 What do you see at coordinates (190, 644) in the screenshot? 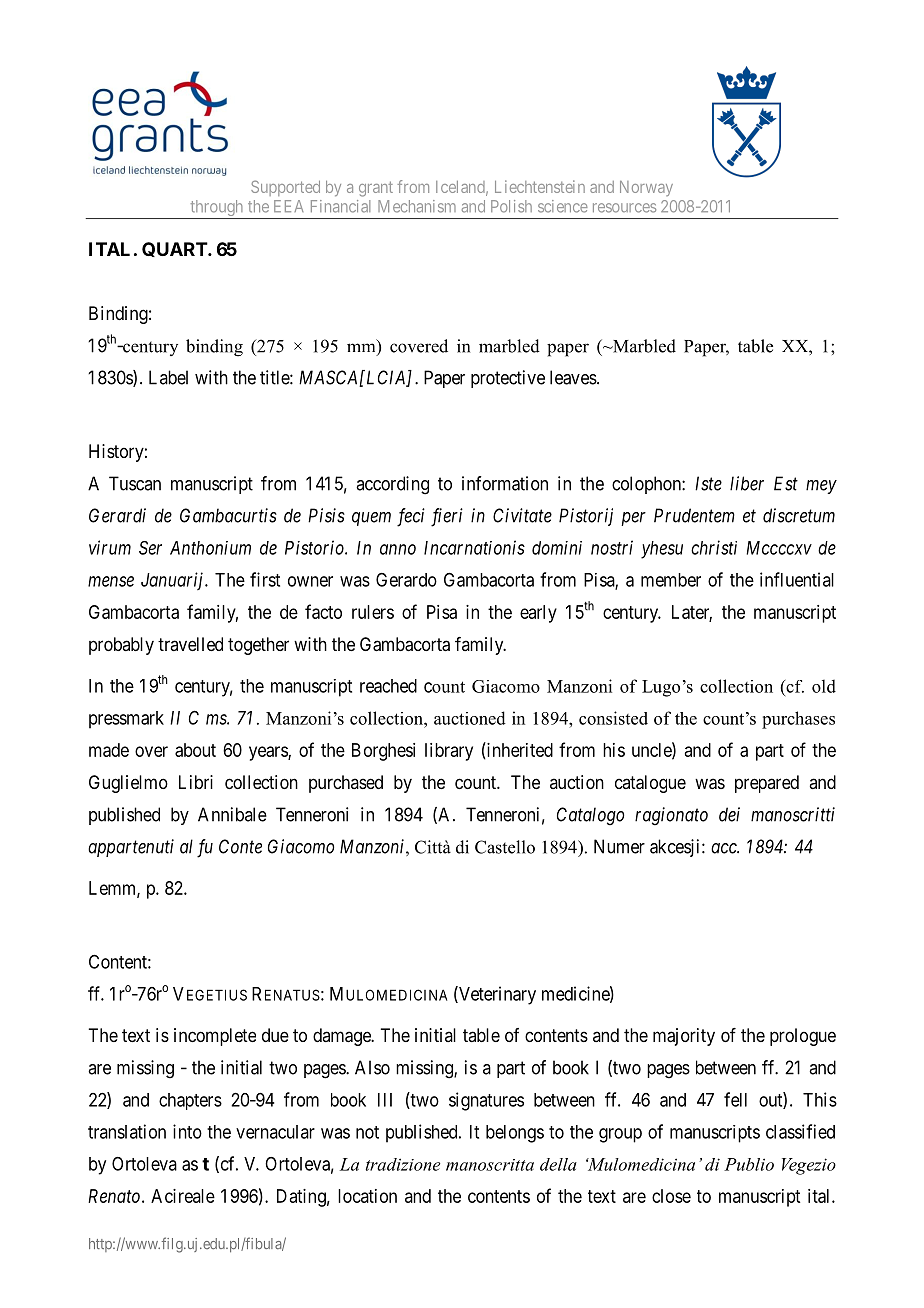
I see `travelled` at bounding box center [190, 644].
